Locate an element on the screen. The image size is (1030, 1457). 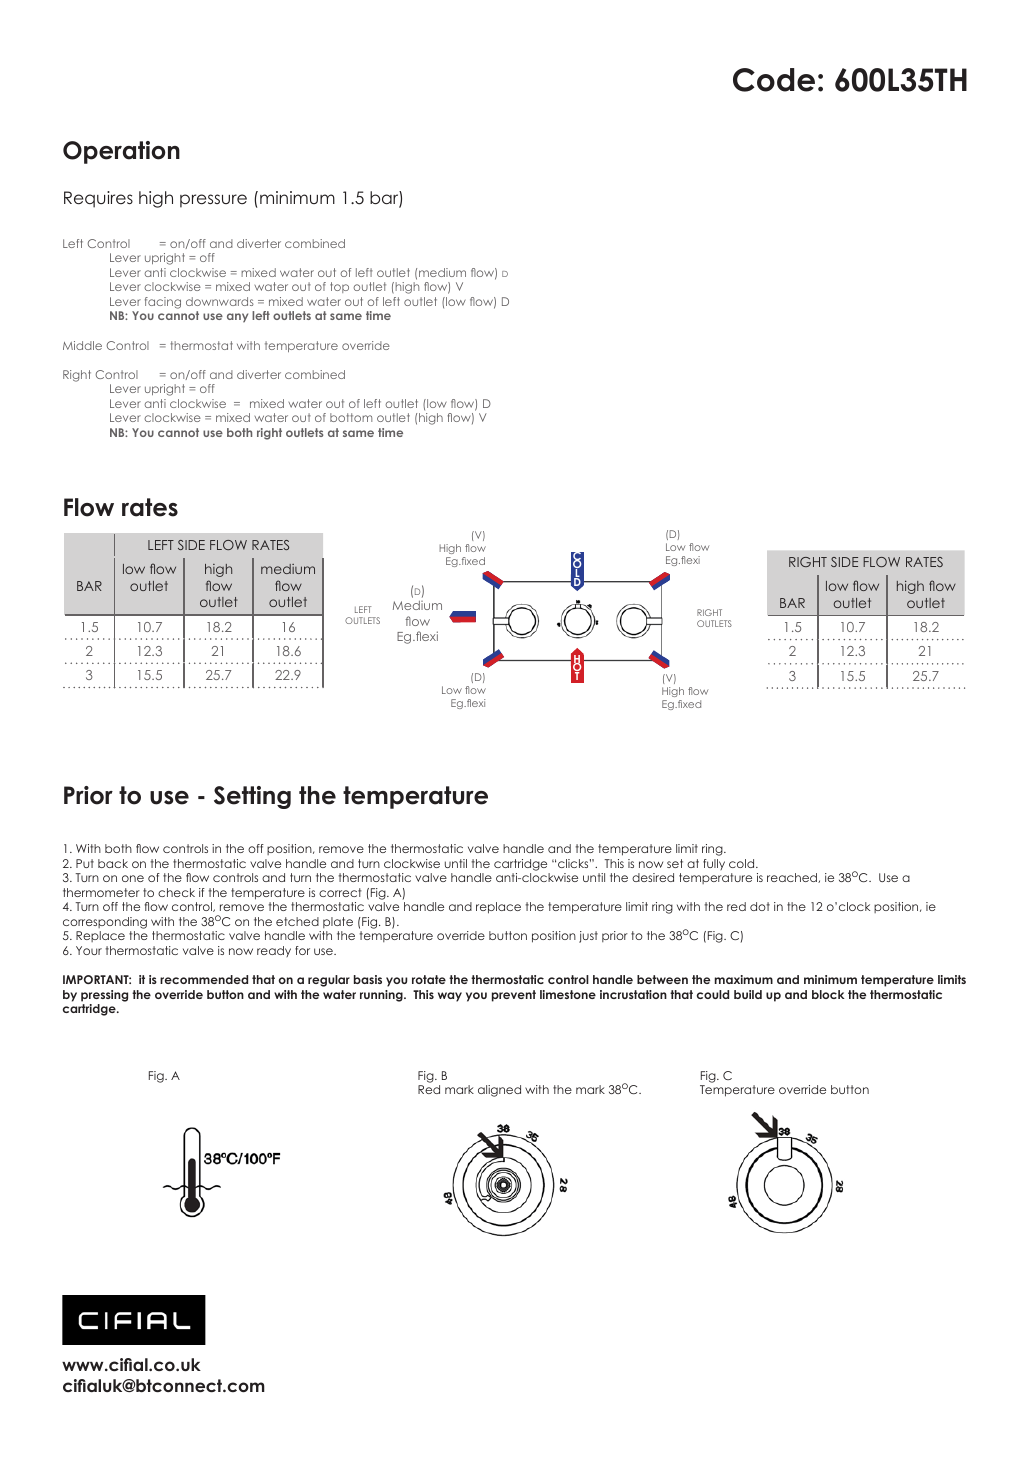
top is located at coordinates (339, 287).
